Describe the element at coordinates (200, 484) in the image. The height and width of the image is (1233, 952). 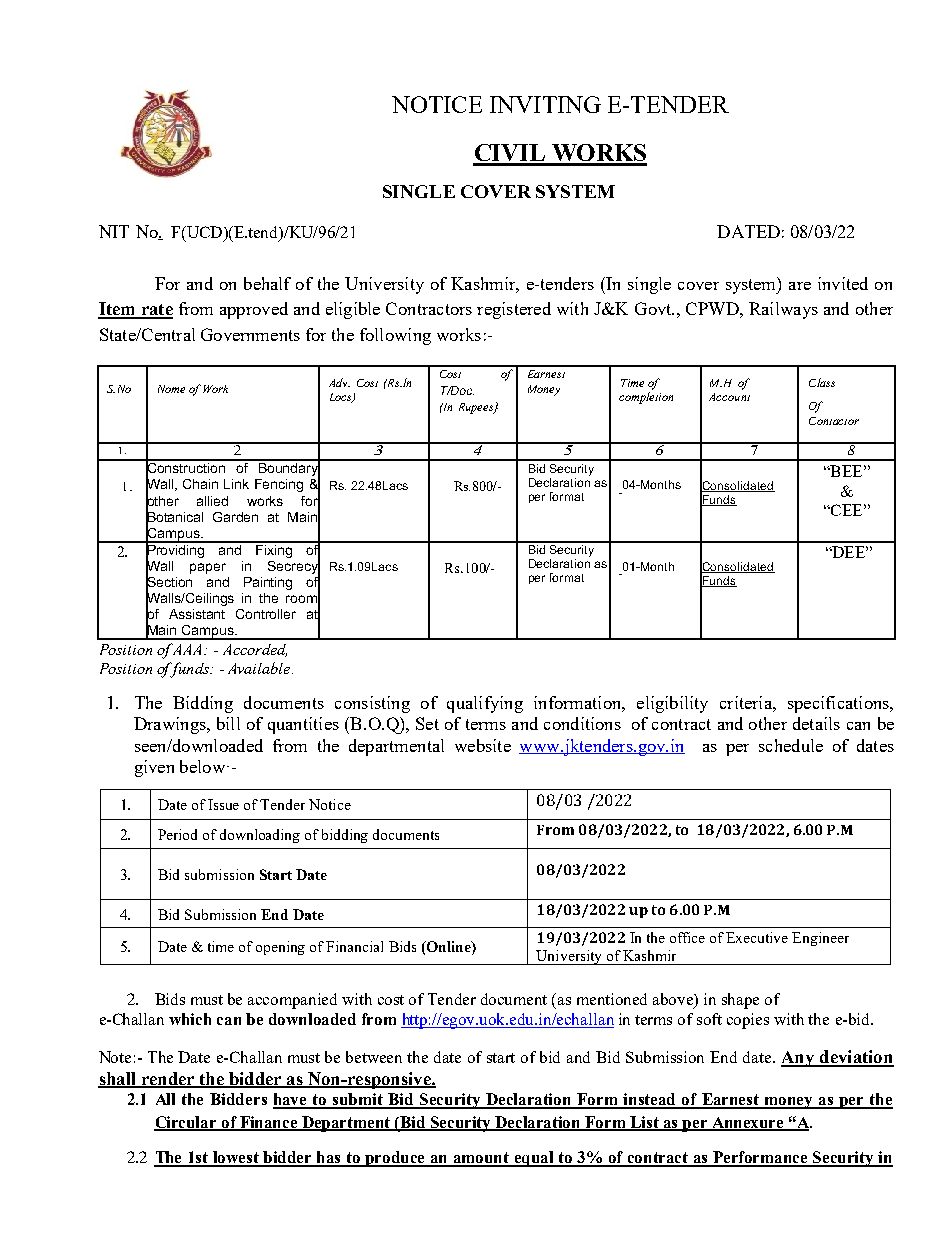
I see `Chain` at that location.
